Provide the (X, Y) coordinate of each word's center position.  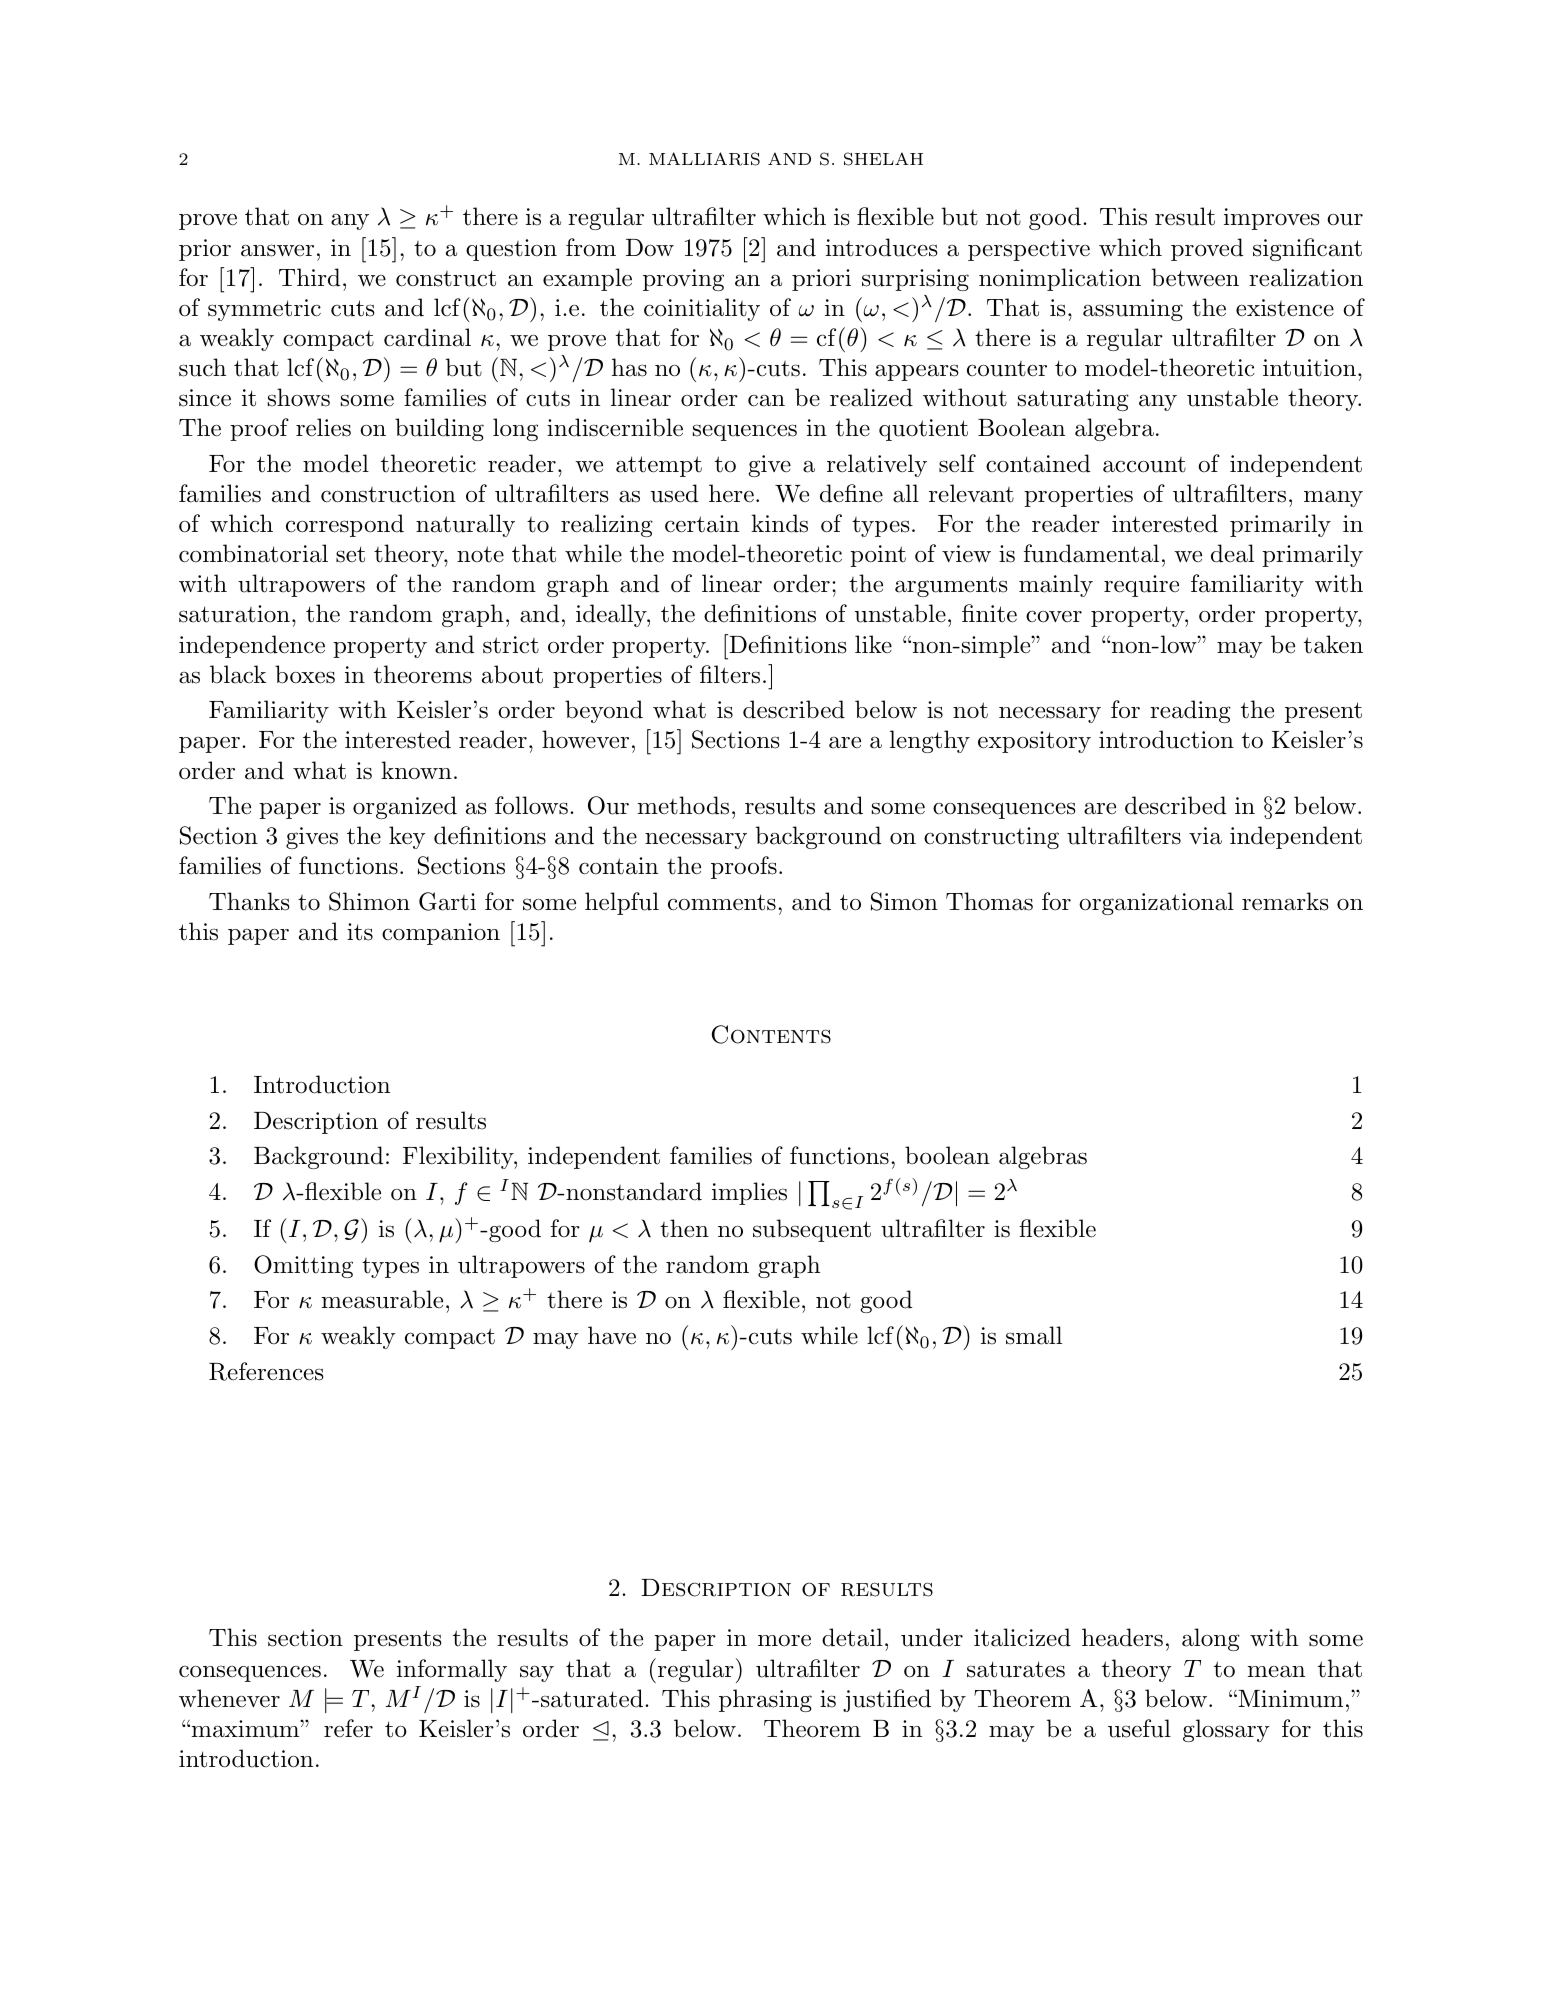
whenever (229, 1698)
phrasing (765, 1700)
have (612, 1335)
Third (309, 277)
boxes (305, 674)
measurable (382, 1299)
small (1034, 1335)
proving (683, 280)
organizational (1156, 903)
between (1195, 277)
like (873, 644)
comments (722, 902)
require (1141, 586)
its (360, 932)
